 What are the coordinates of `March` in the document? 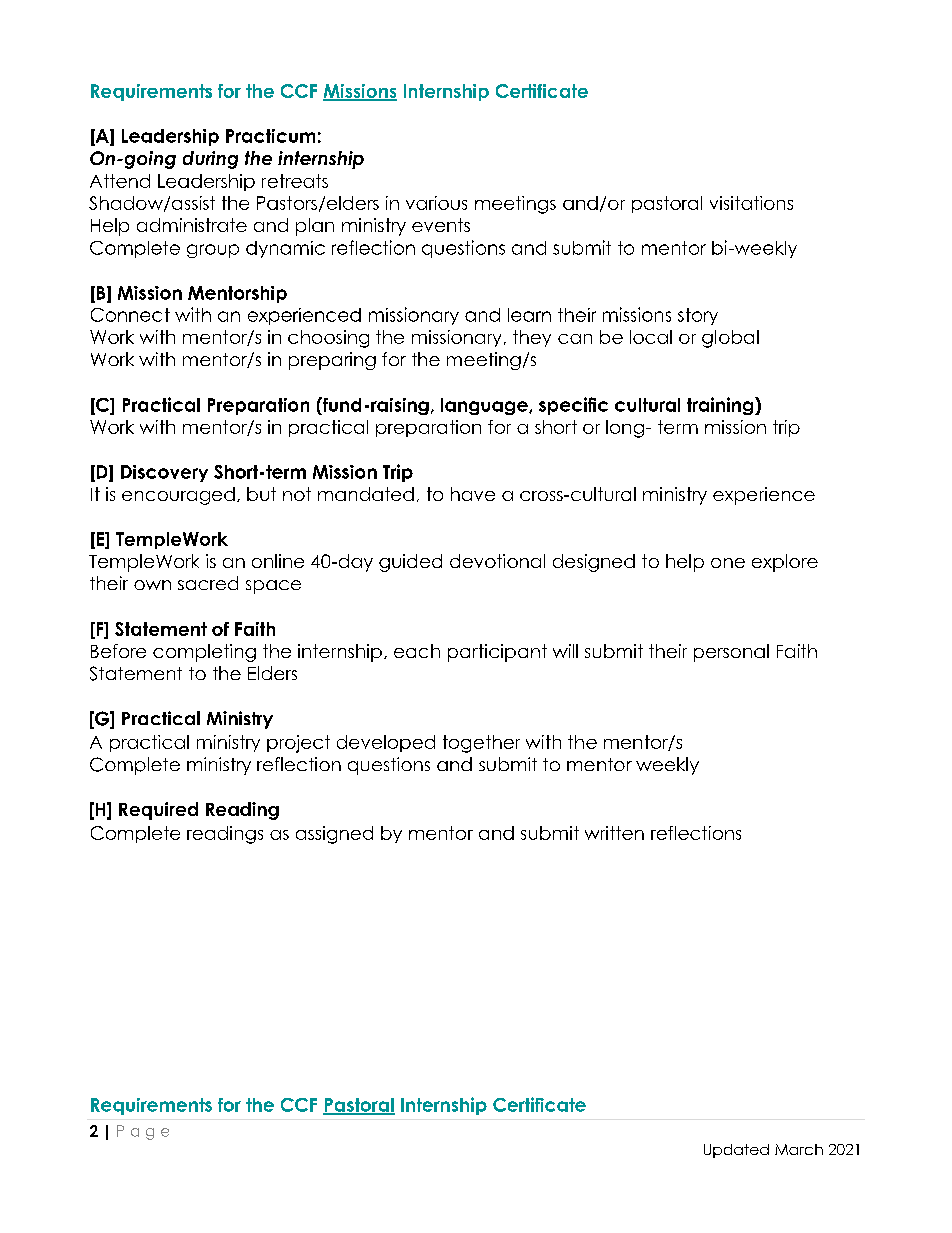 It's located at (799, 1149).
